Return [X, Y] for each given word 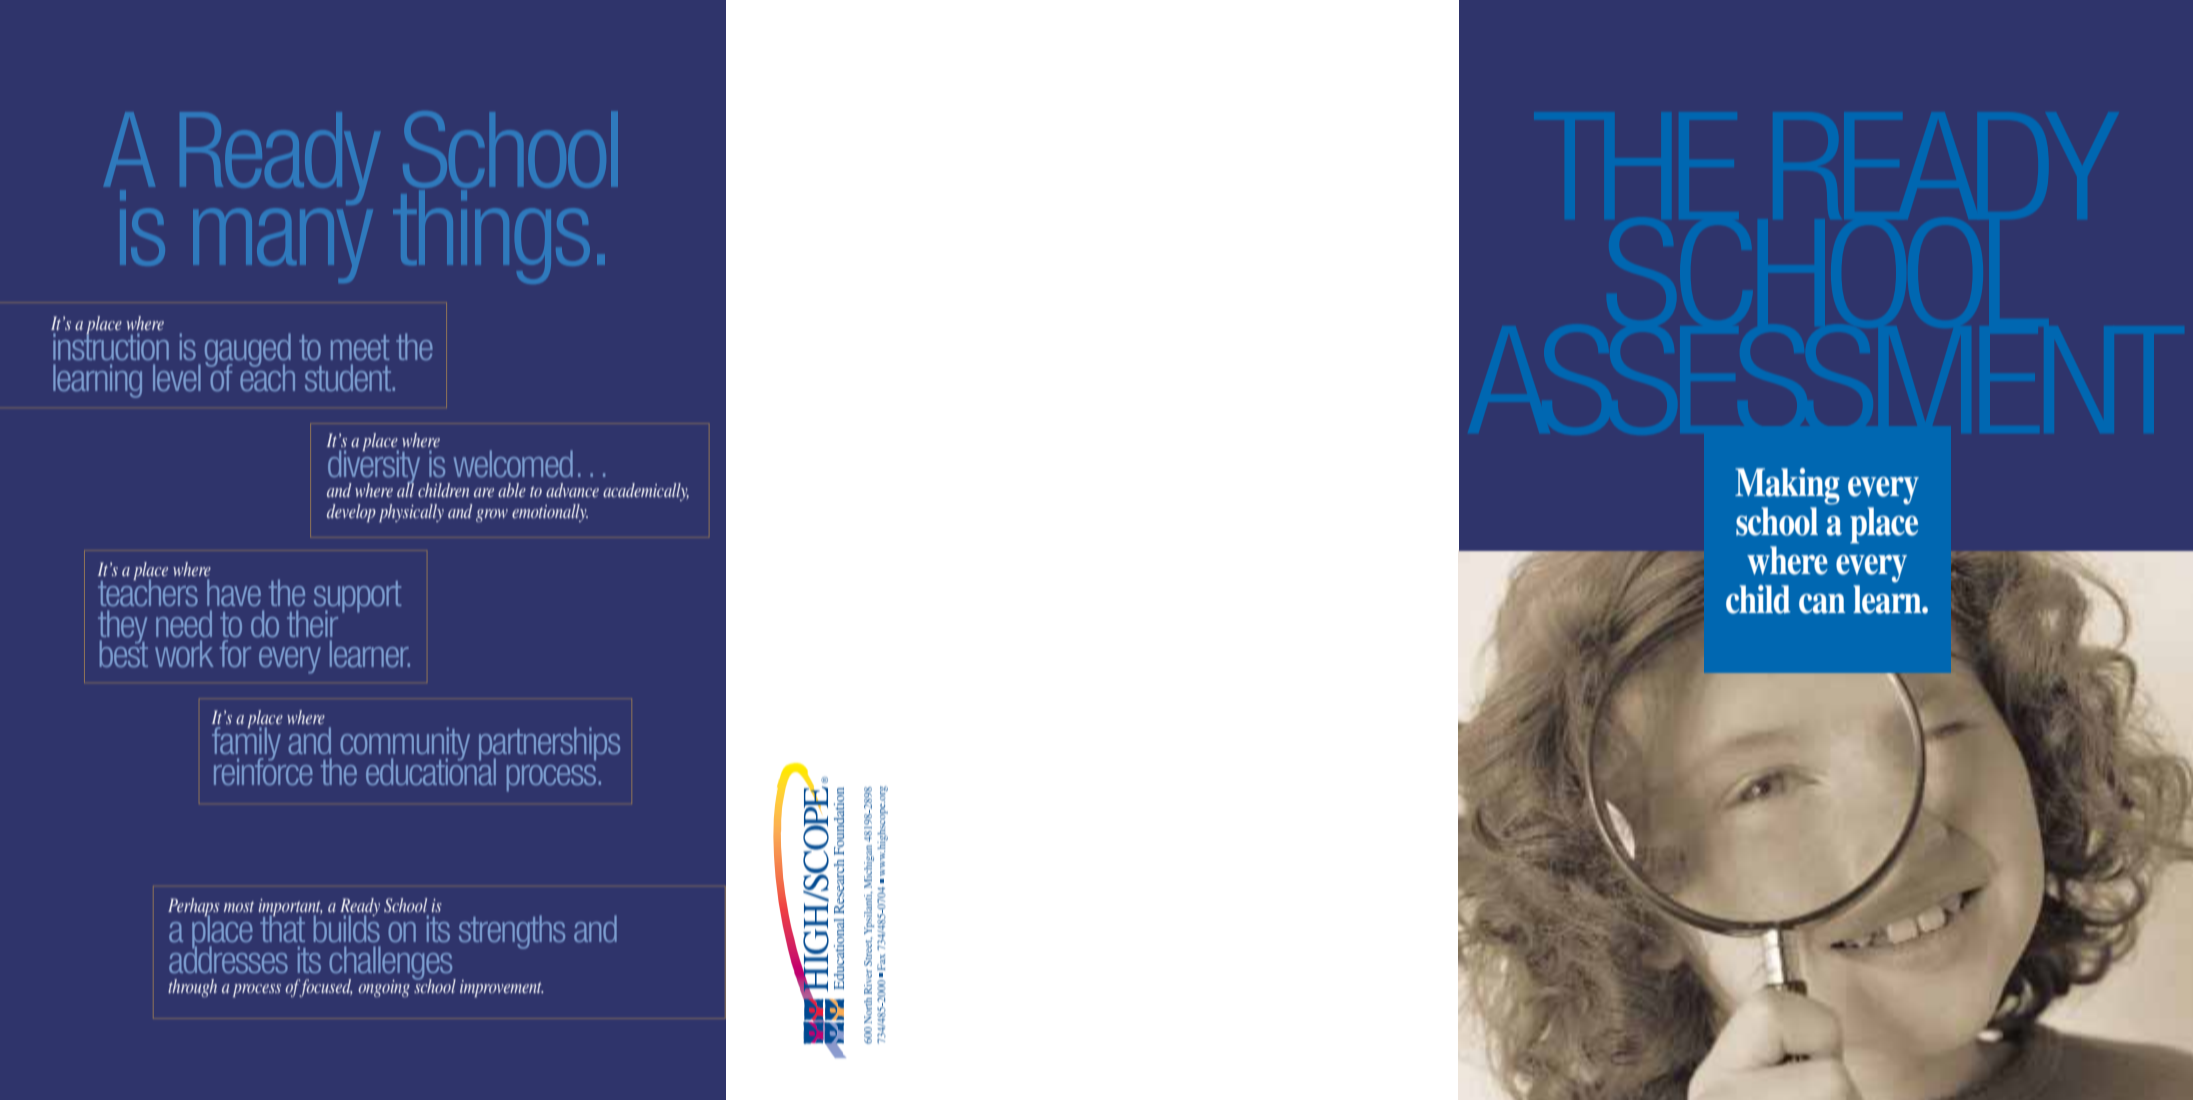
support [357, 597]
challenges [392, 964]
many [283, 245]
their [312, 623]
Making [1787, 486]
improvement [501, 988]
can [1822, 604]
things [491, 235]
